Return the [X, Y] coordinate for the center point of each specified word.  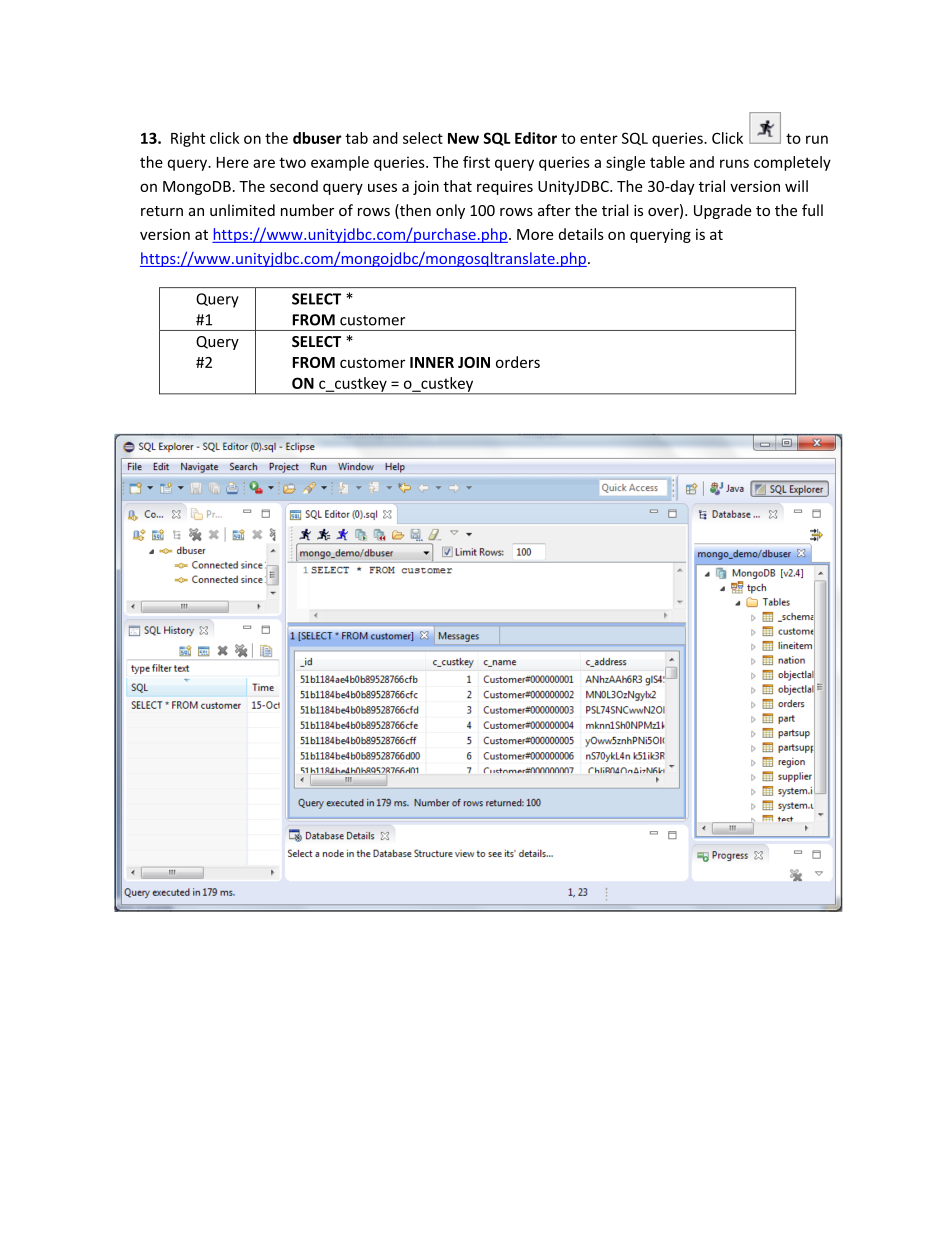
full [812, 210]
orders [518, 362]
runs [734, 163]
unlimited [242, 210]
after [554, 210]
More [535, 234]
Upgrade [723, 211]
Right [188, 139]
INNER [432, 362]
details [581, 234]
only [450, 211]
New [463, 138]
